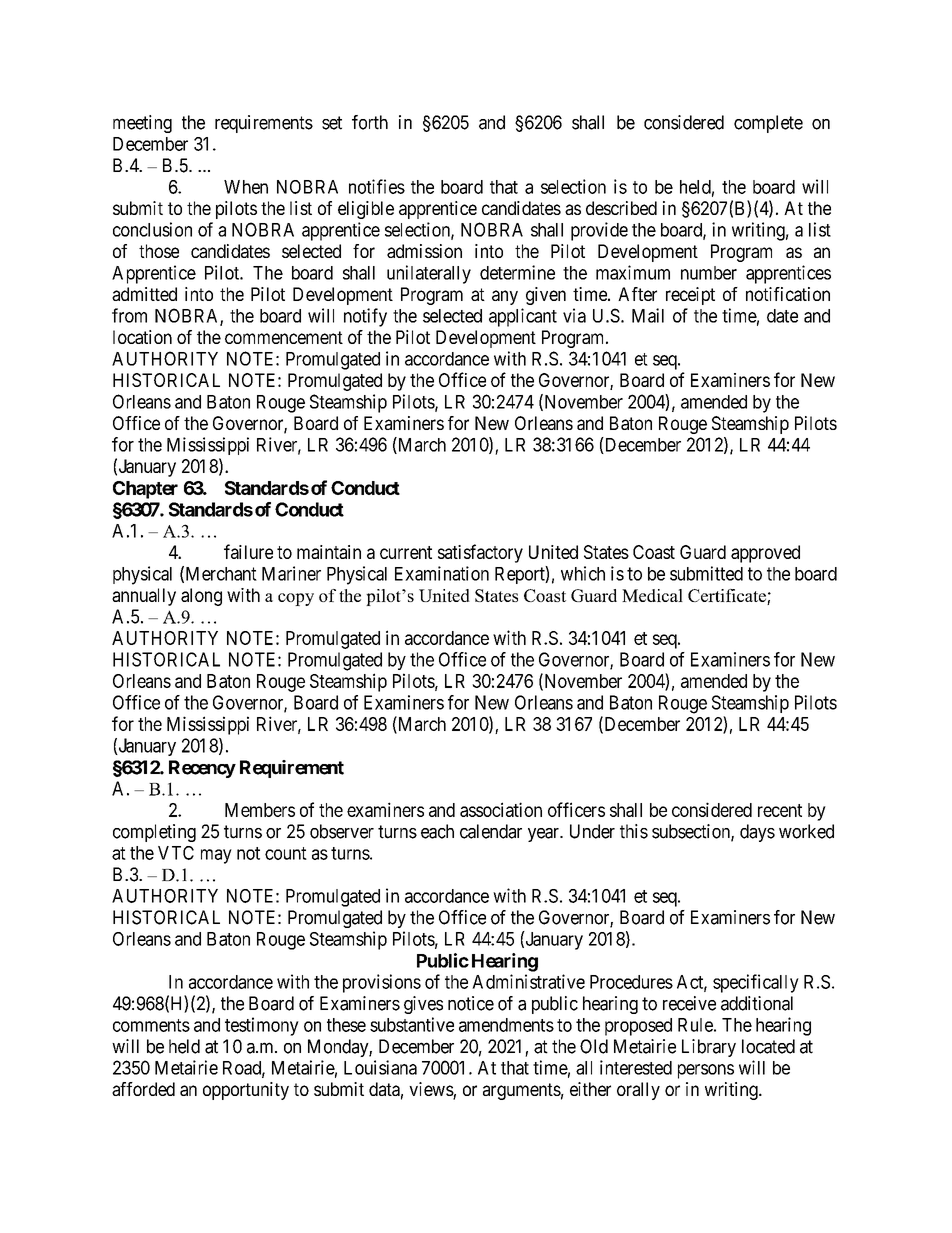  Describe the element at coordinates (780, 810) in the page. I see `recent` at that location.
